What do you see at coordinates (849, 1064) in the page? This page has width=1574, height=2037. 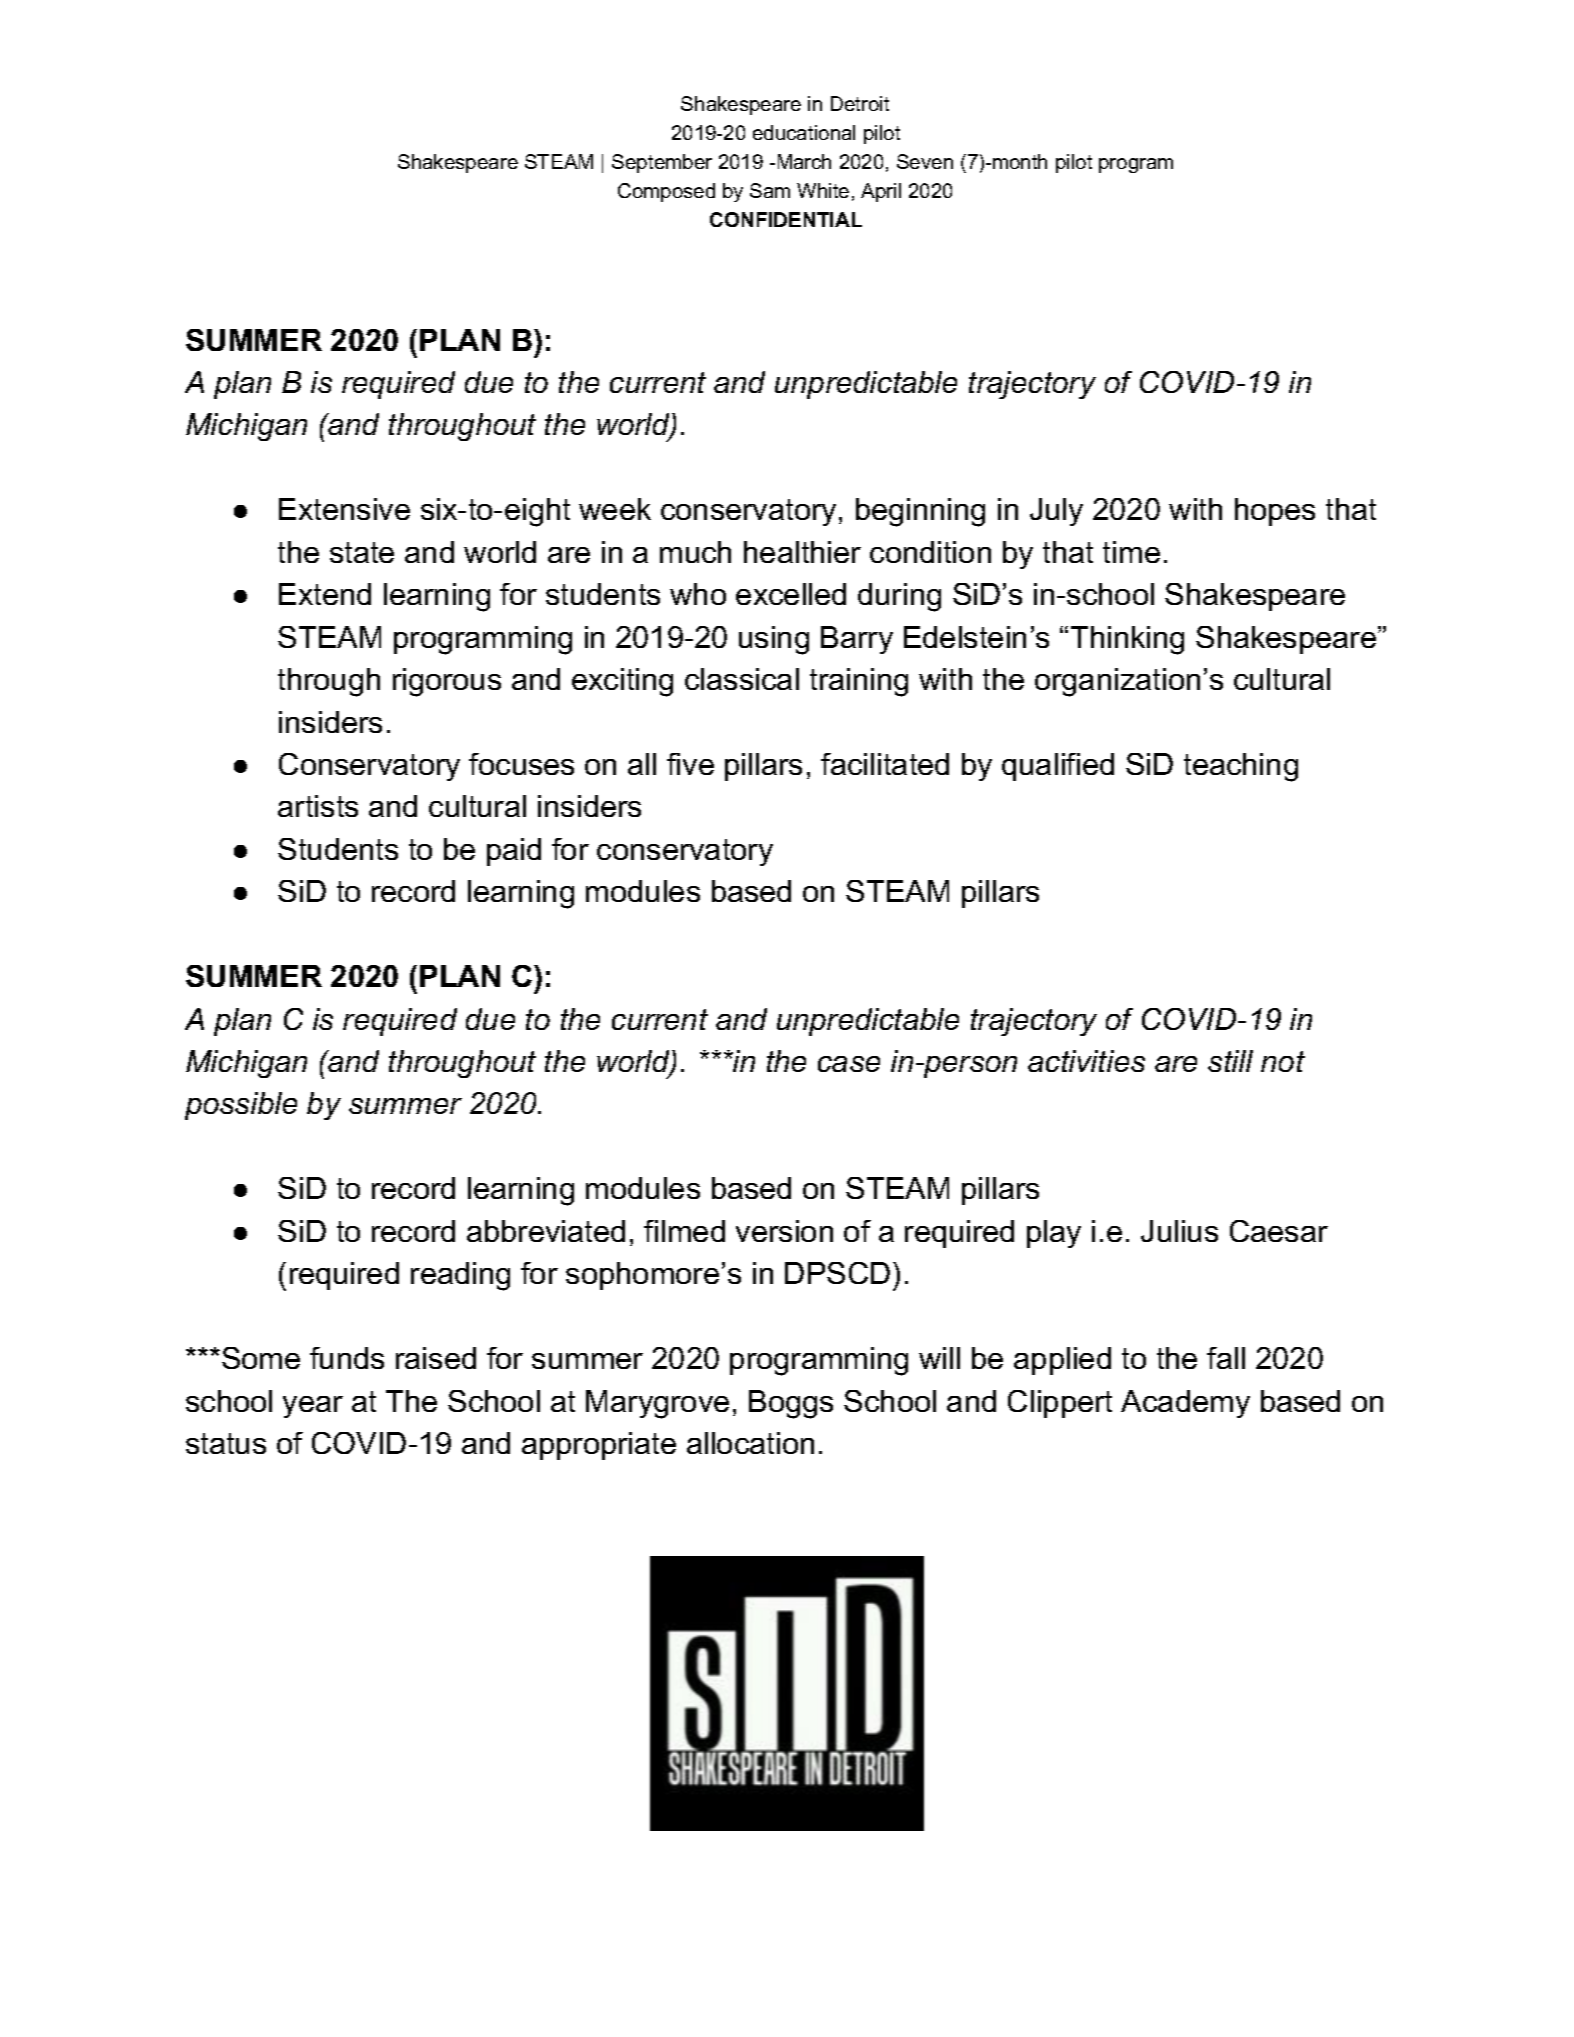 I see `case` at bounding box center [849, 1064].
